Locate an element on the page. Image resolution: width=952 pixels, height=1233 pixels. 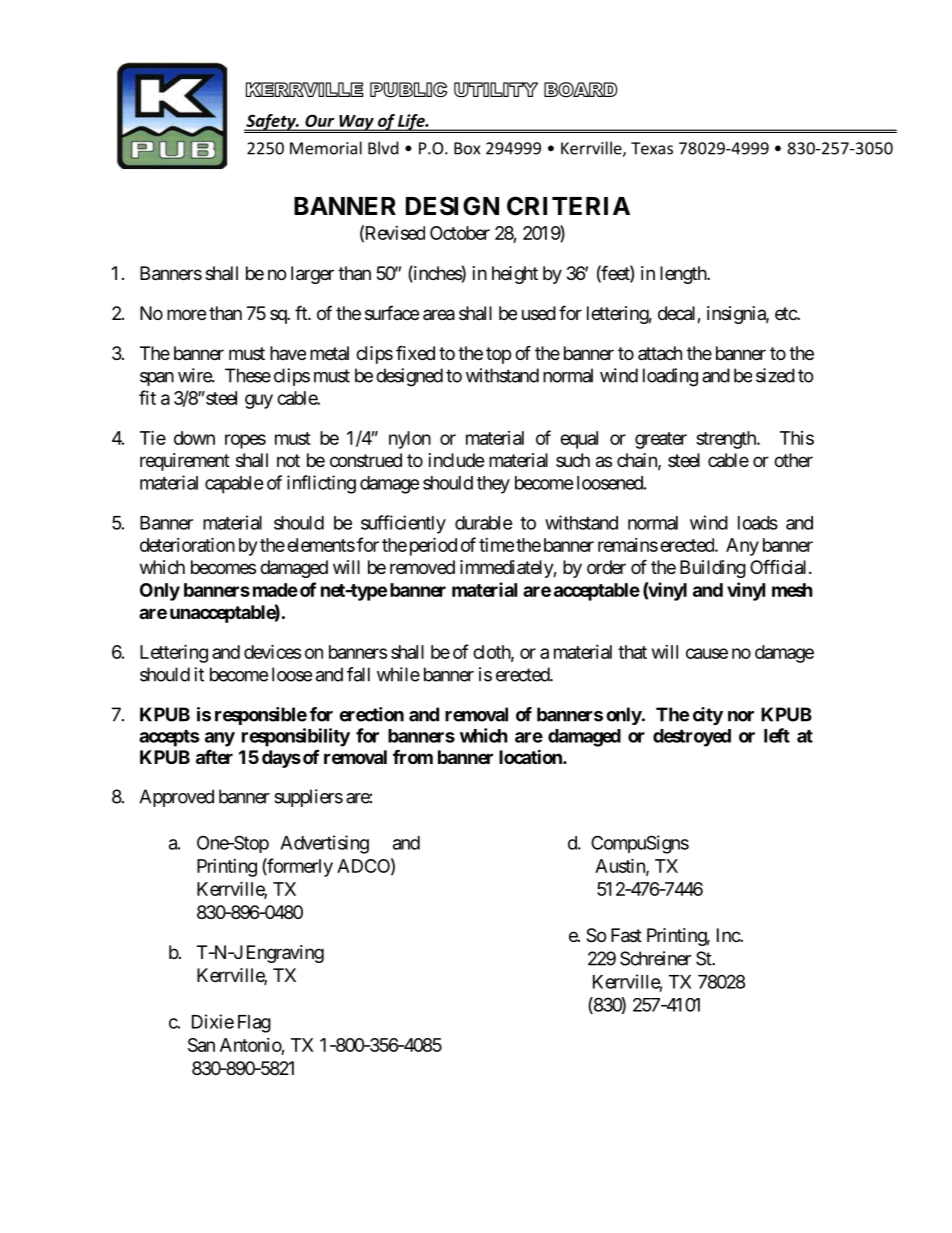
San is located at coordinates (201, 1045).
